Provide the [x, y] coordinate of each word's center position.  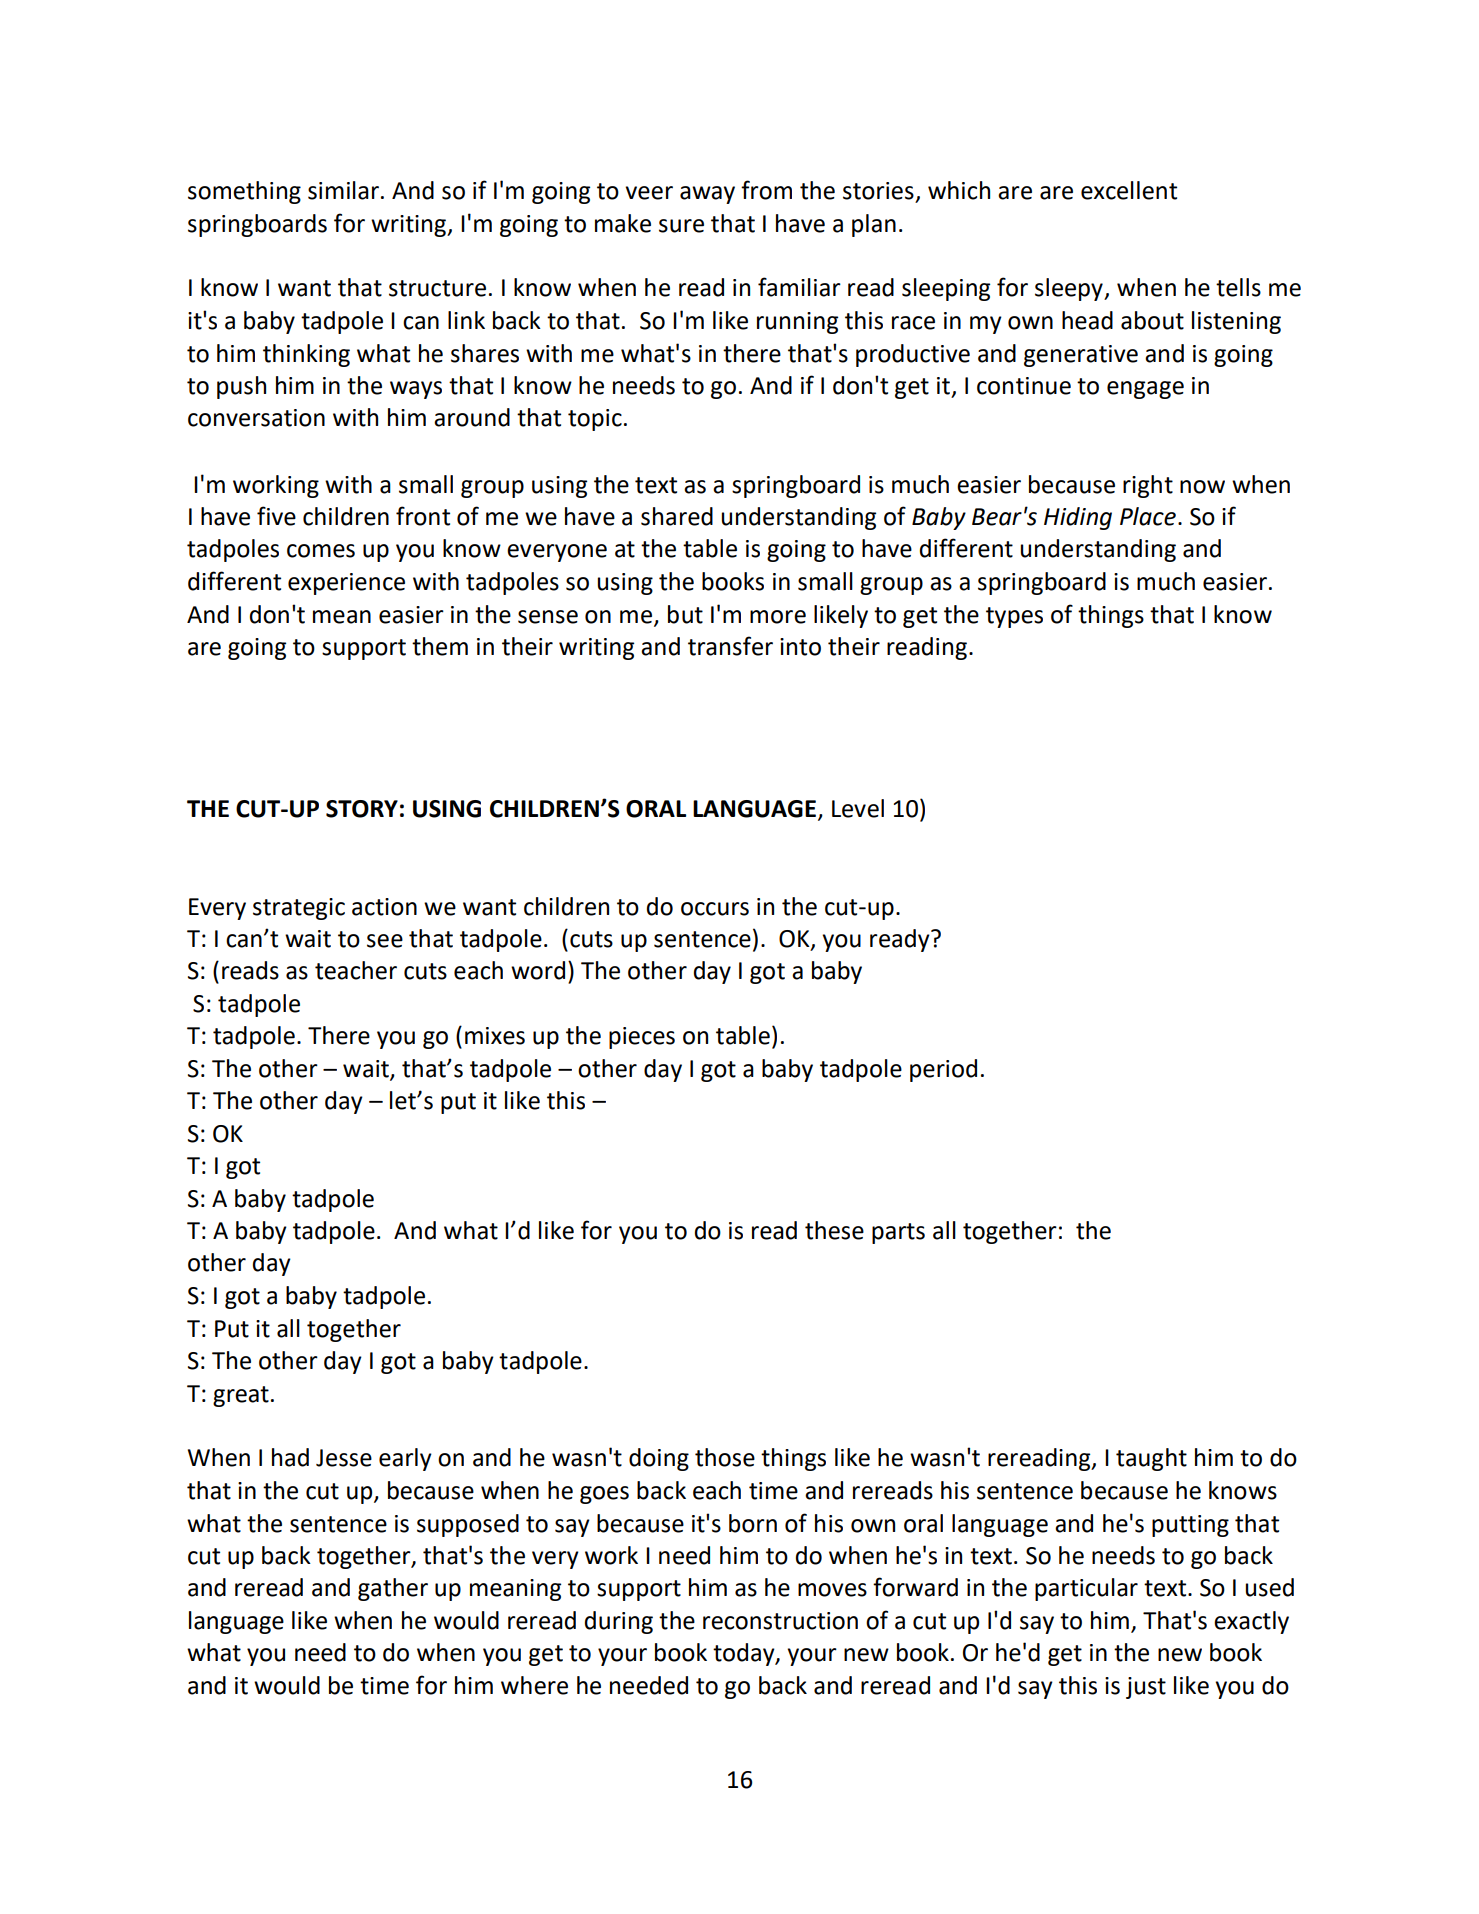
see [385, 941]
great [241, 1396]
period [943, 1070]
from [766, 190]
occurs [715, 909]
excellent [1129, 190]
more [778, 617]
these [834, 1230]
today [745, 1654]
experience [346, 584]
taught [1151, 1459]
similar [343, 190]
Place [1148, 516]
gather [393, 1589]
